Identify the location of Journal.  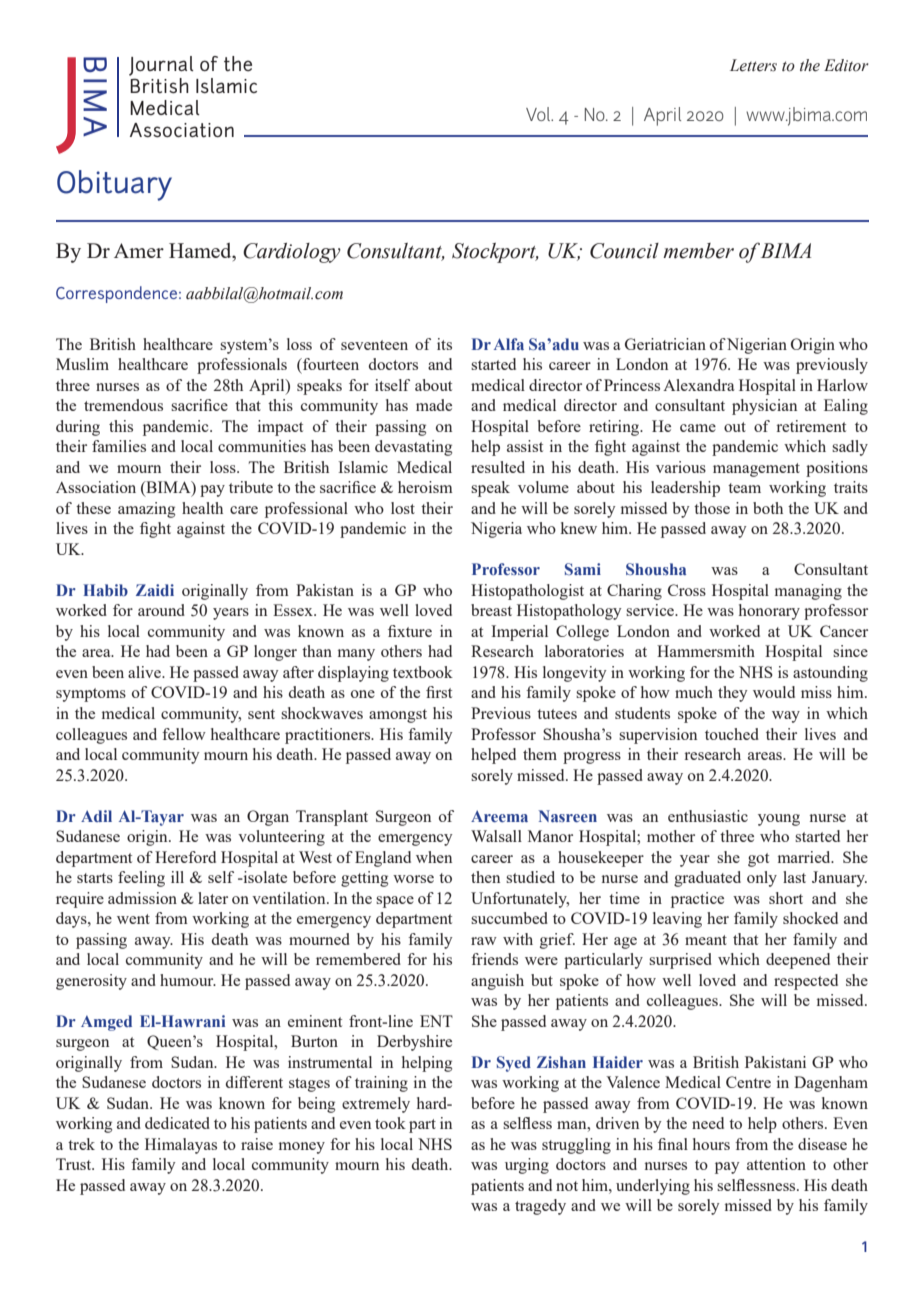
(161, 66).
